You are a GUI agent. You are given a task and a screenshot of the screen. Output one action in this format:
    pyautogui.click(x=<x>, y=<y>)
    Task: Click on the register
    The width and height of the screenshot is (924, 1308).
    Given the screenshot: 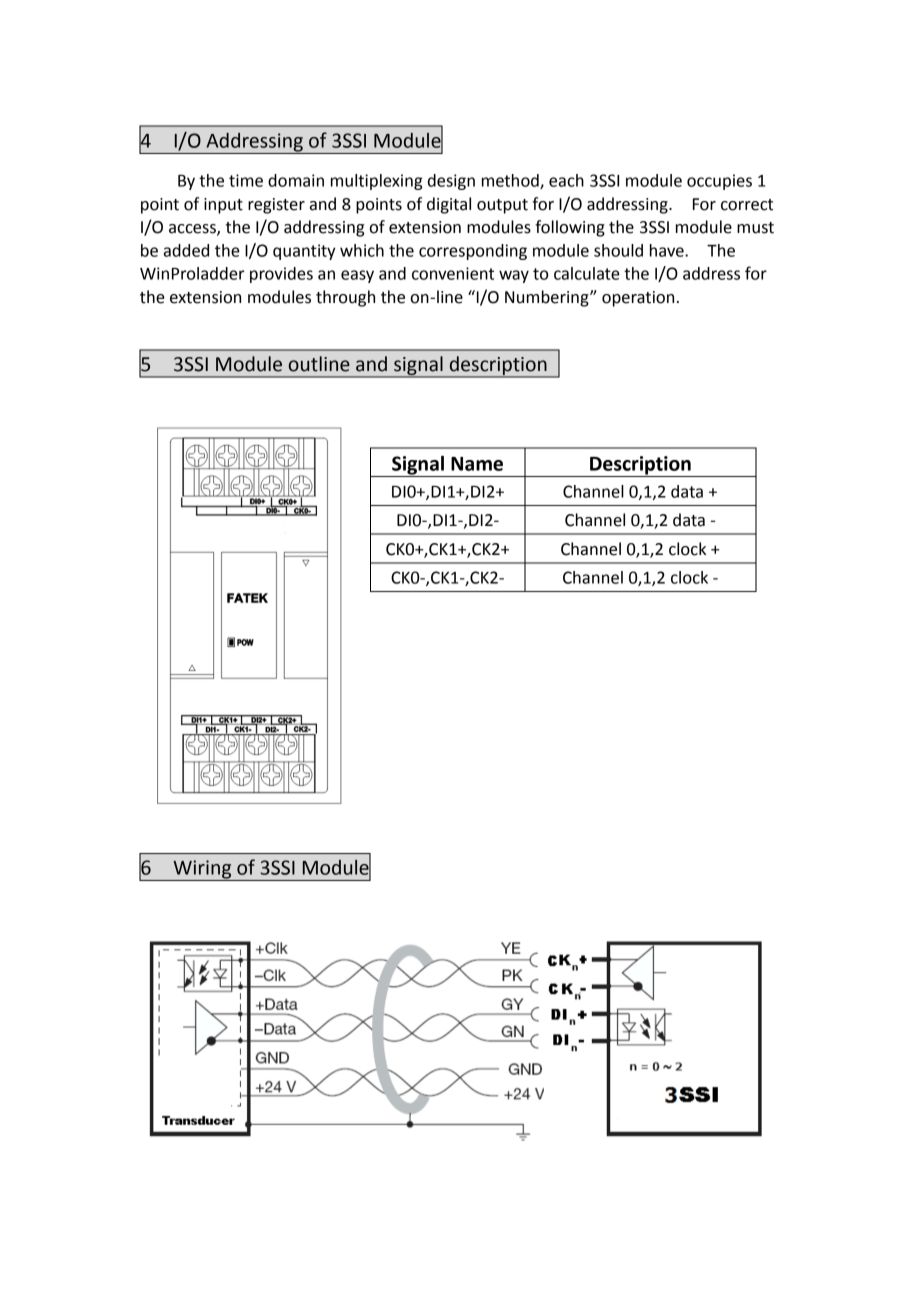 What is the action you would take?
    pyautogui.click(x=276, y=206)
